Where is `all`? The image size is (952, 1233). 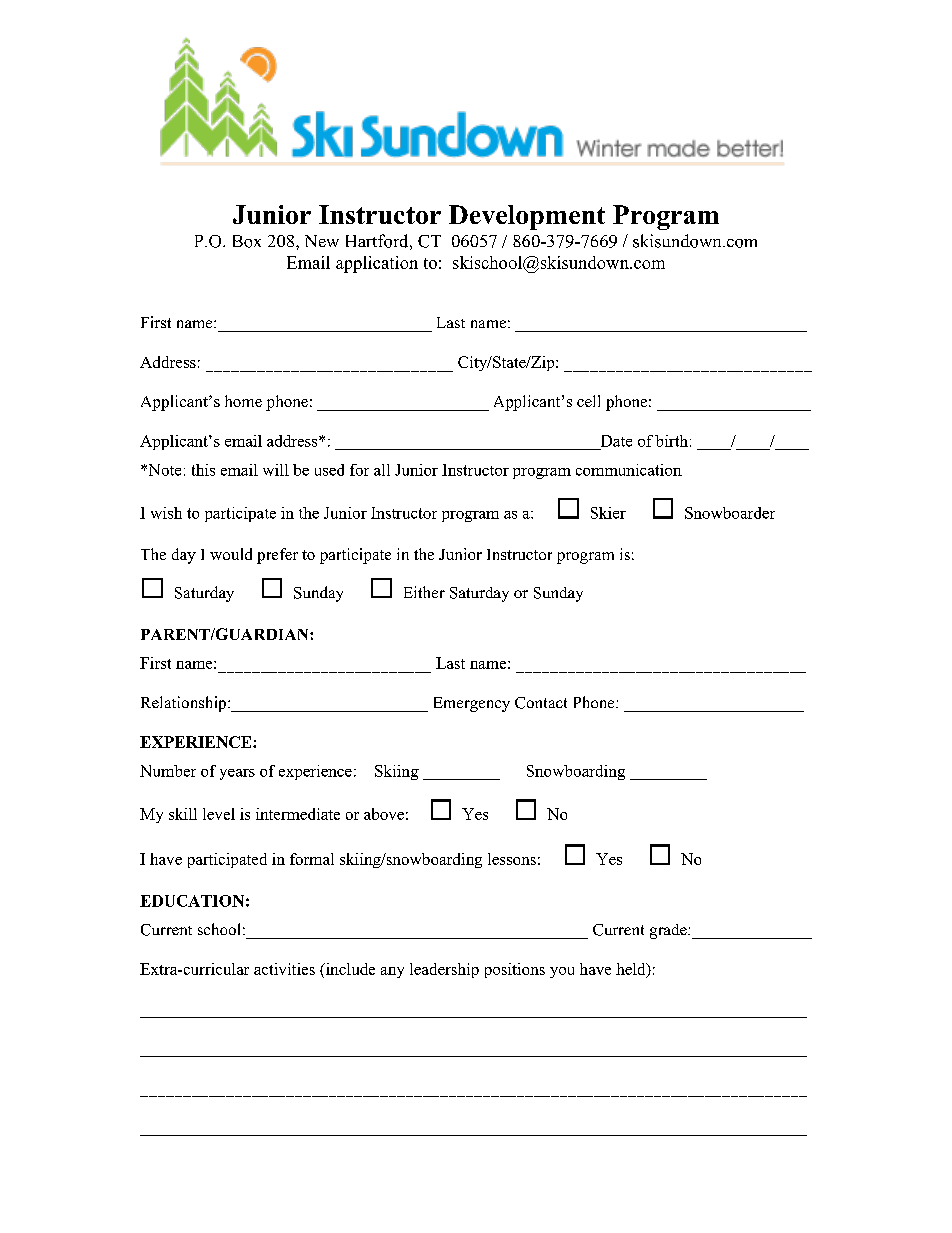 all is located at coordinates (382, 470).
